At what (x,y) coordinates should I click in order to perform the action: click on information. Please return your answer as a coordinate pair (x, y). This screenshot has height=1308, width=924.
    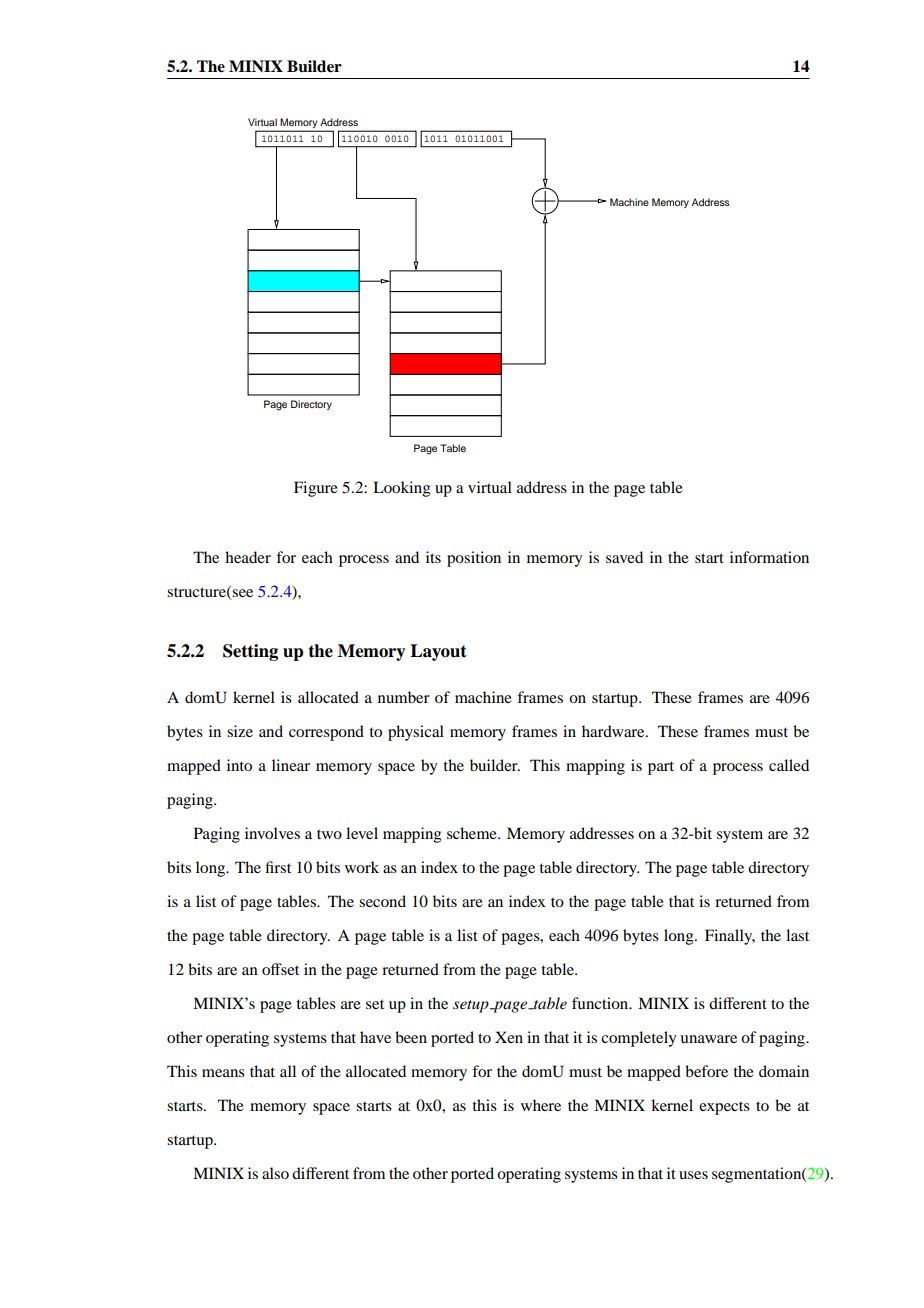
    Looking at the image, I should click on (769, 557).
